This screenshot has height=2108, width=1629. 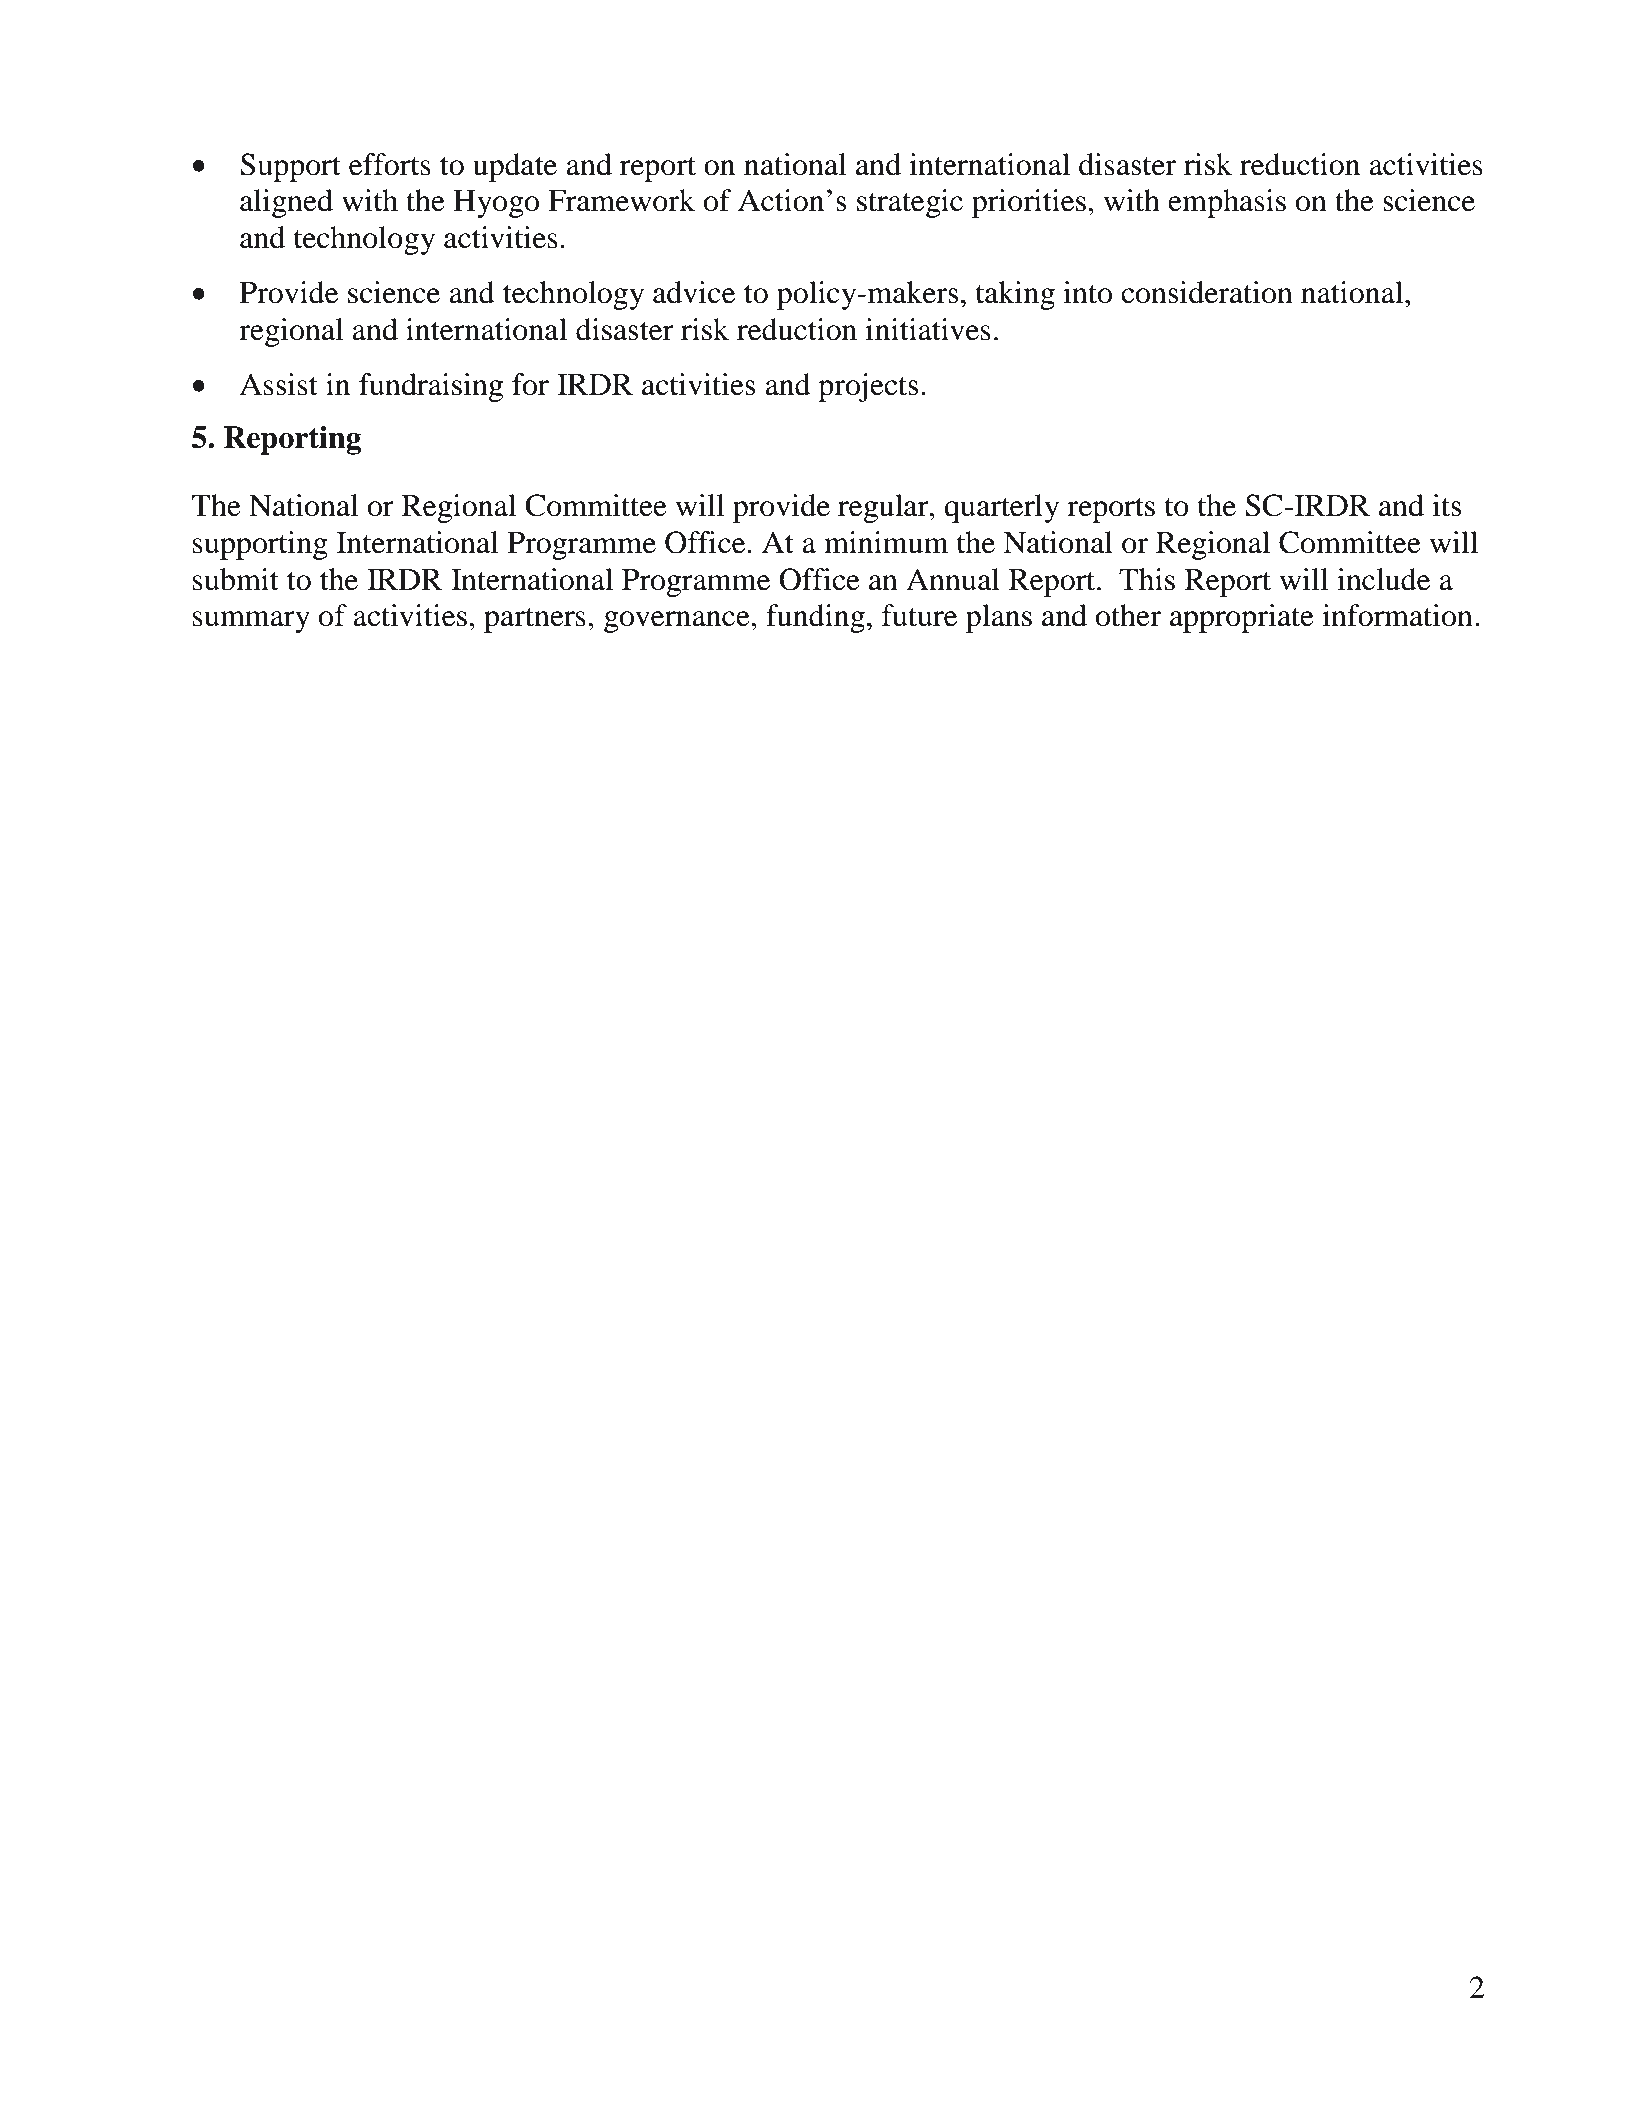 I want to click on consideration, so click(x=1207, y=292).
